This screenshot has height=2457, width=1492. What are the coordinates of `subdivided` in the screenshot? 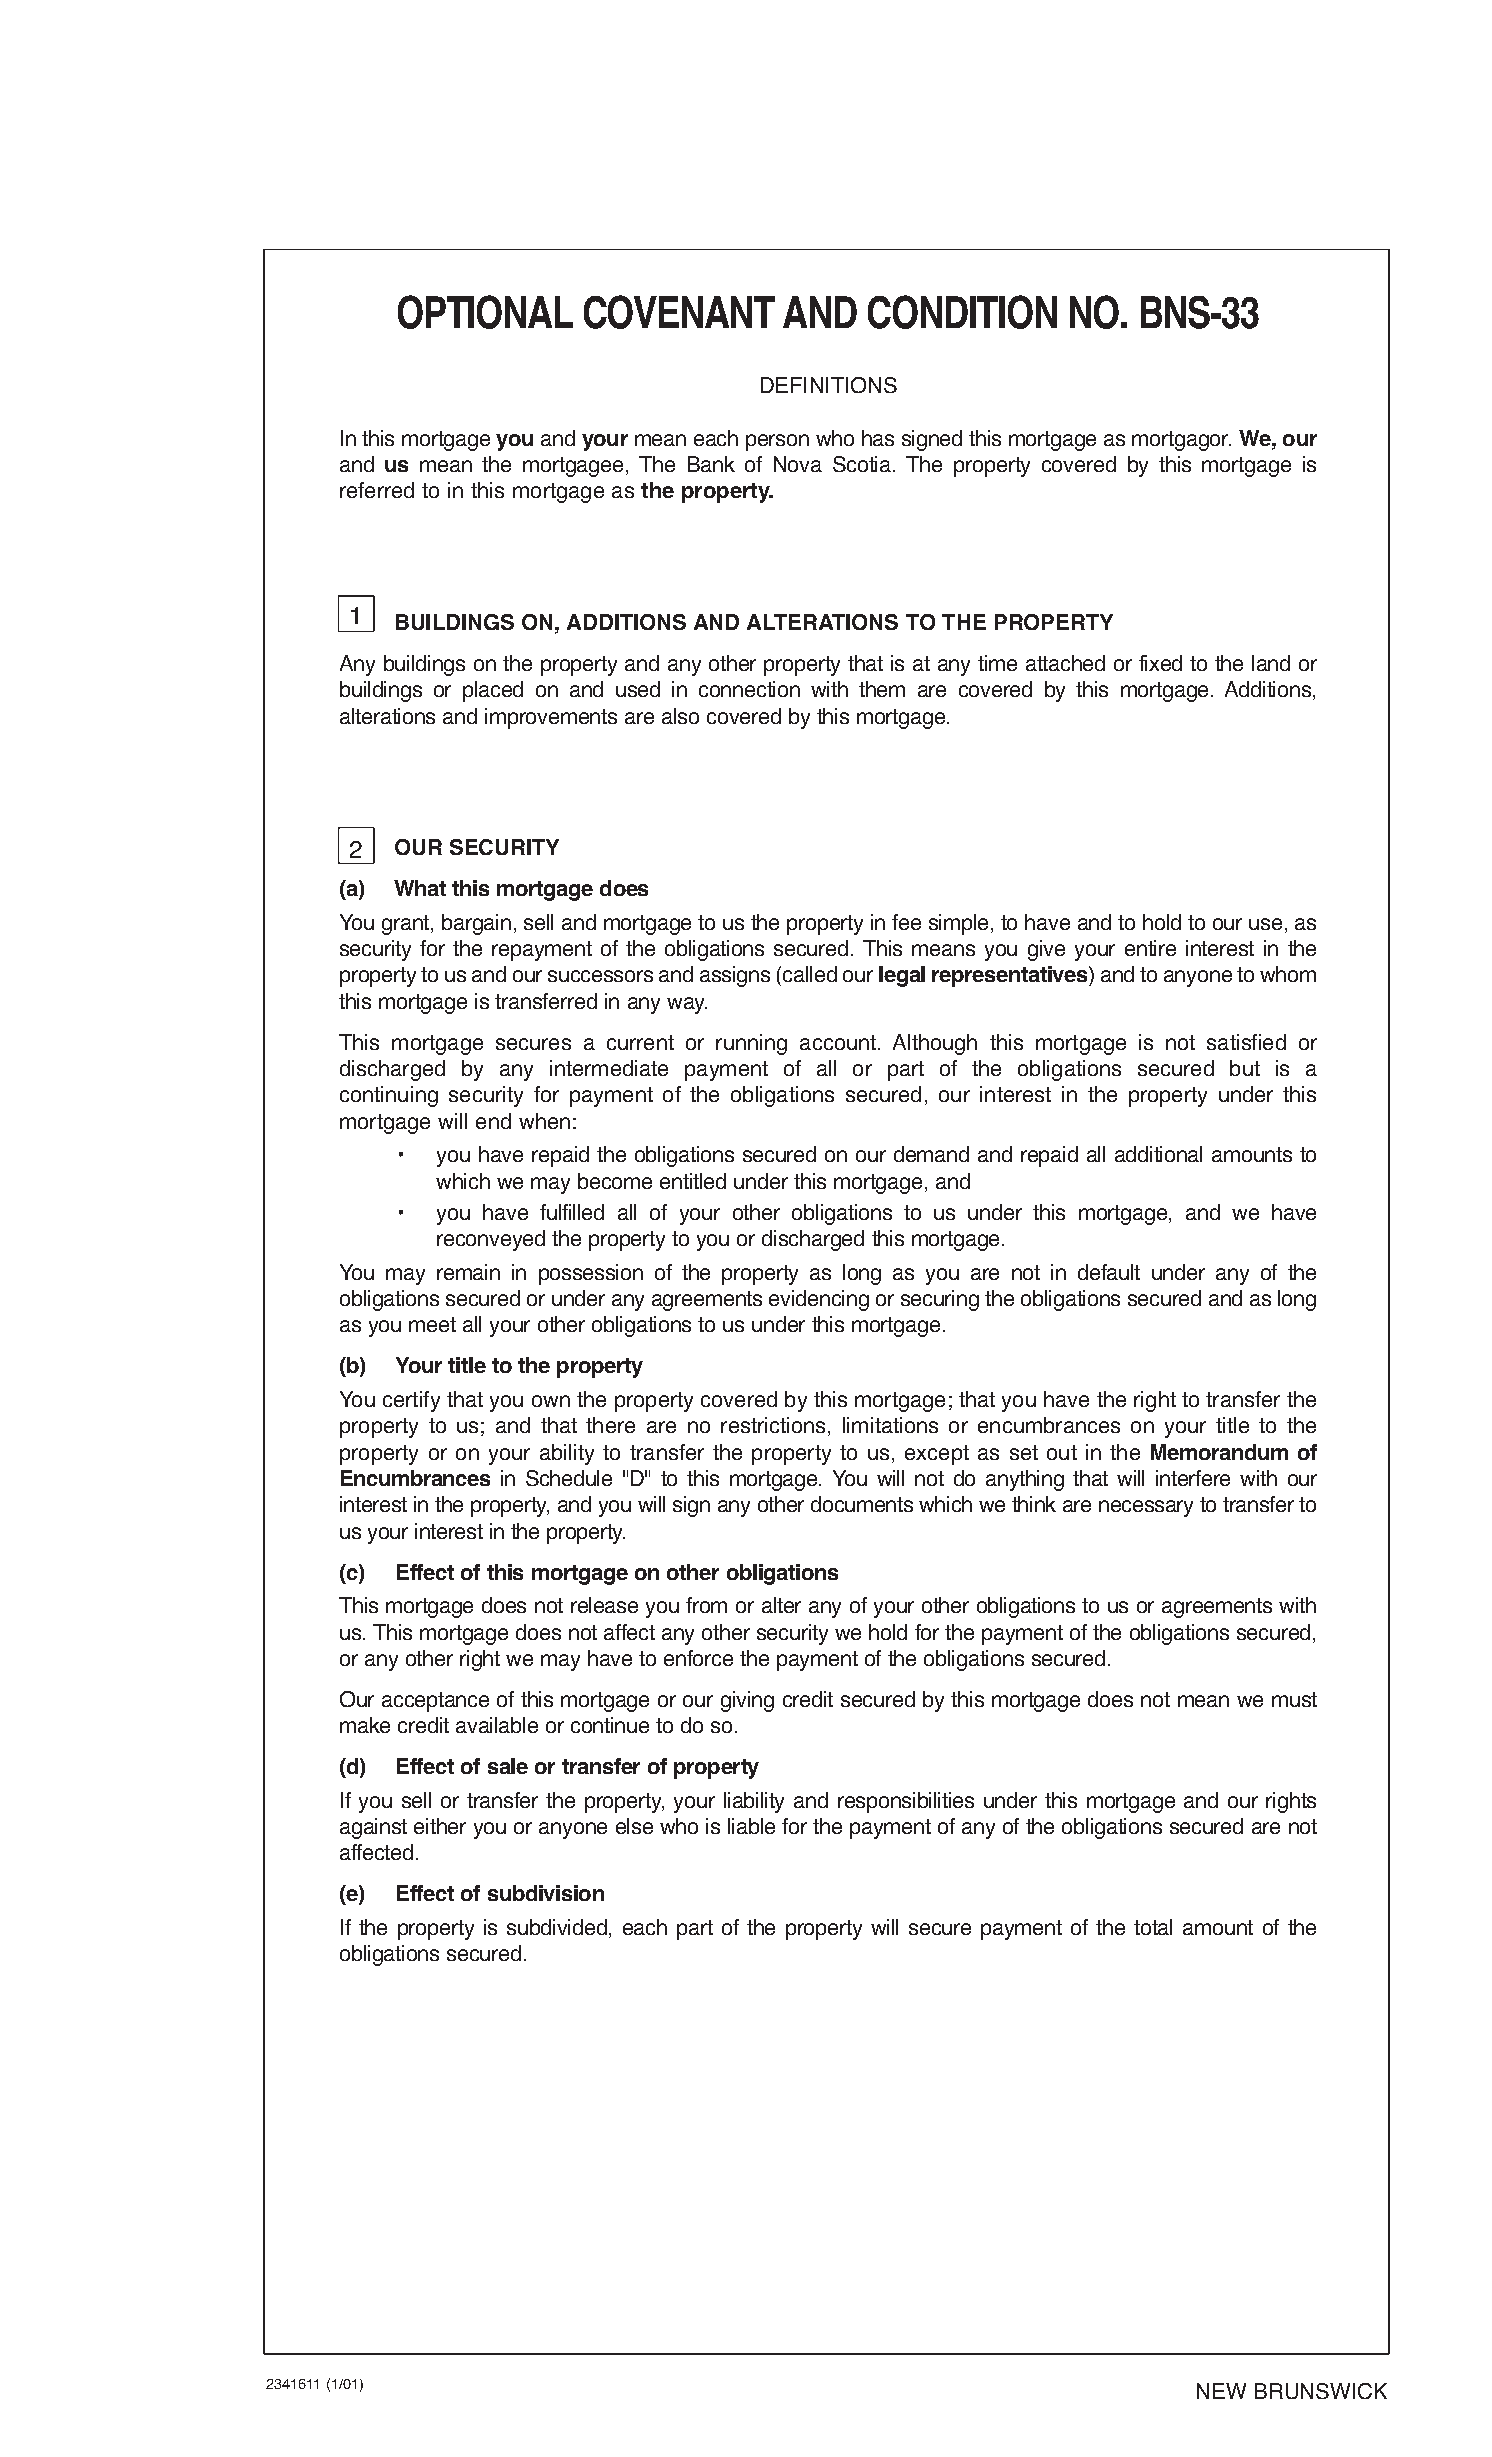 It's located at (557, 1927).
